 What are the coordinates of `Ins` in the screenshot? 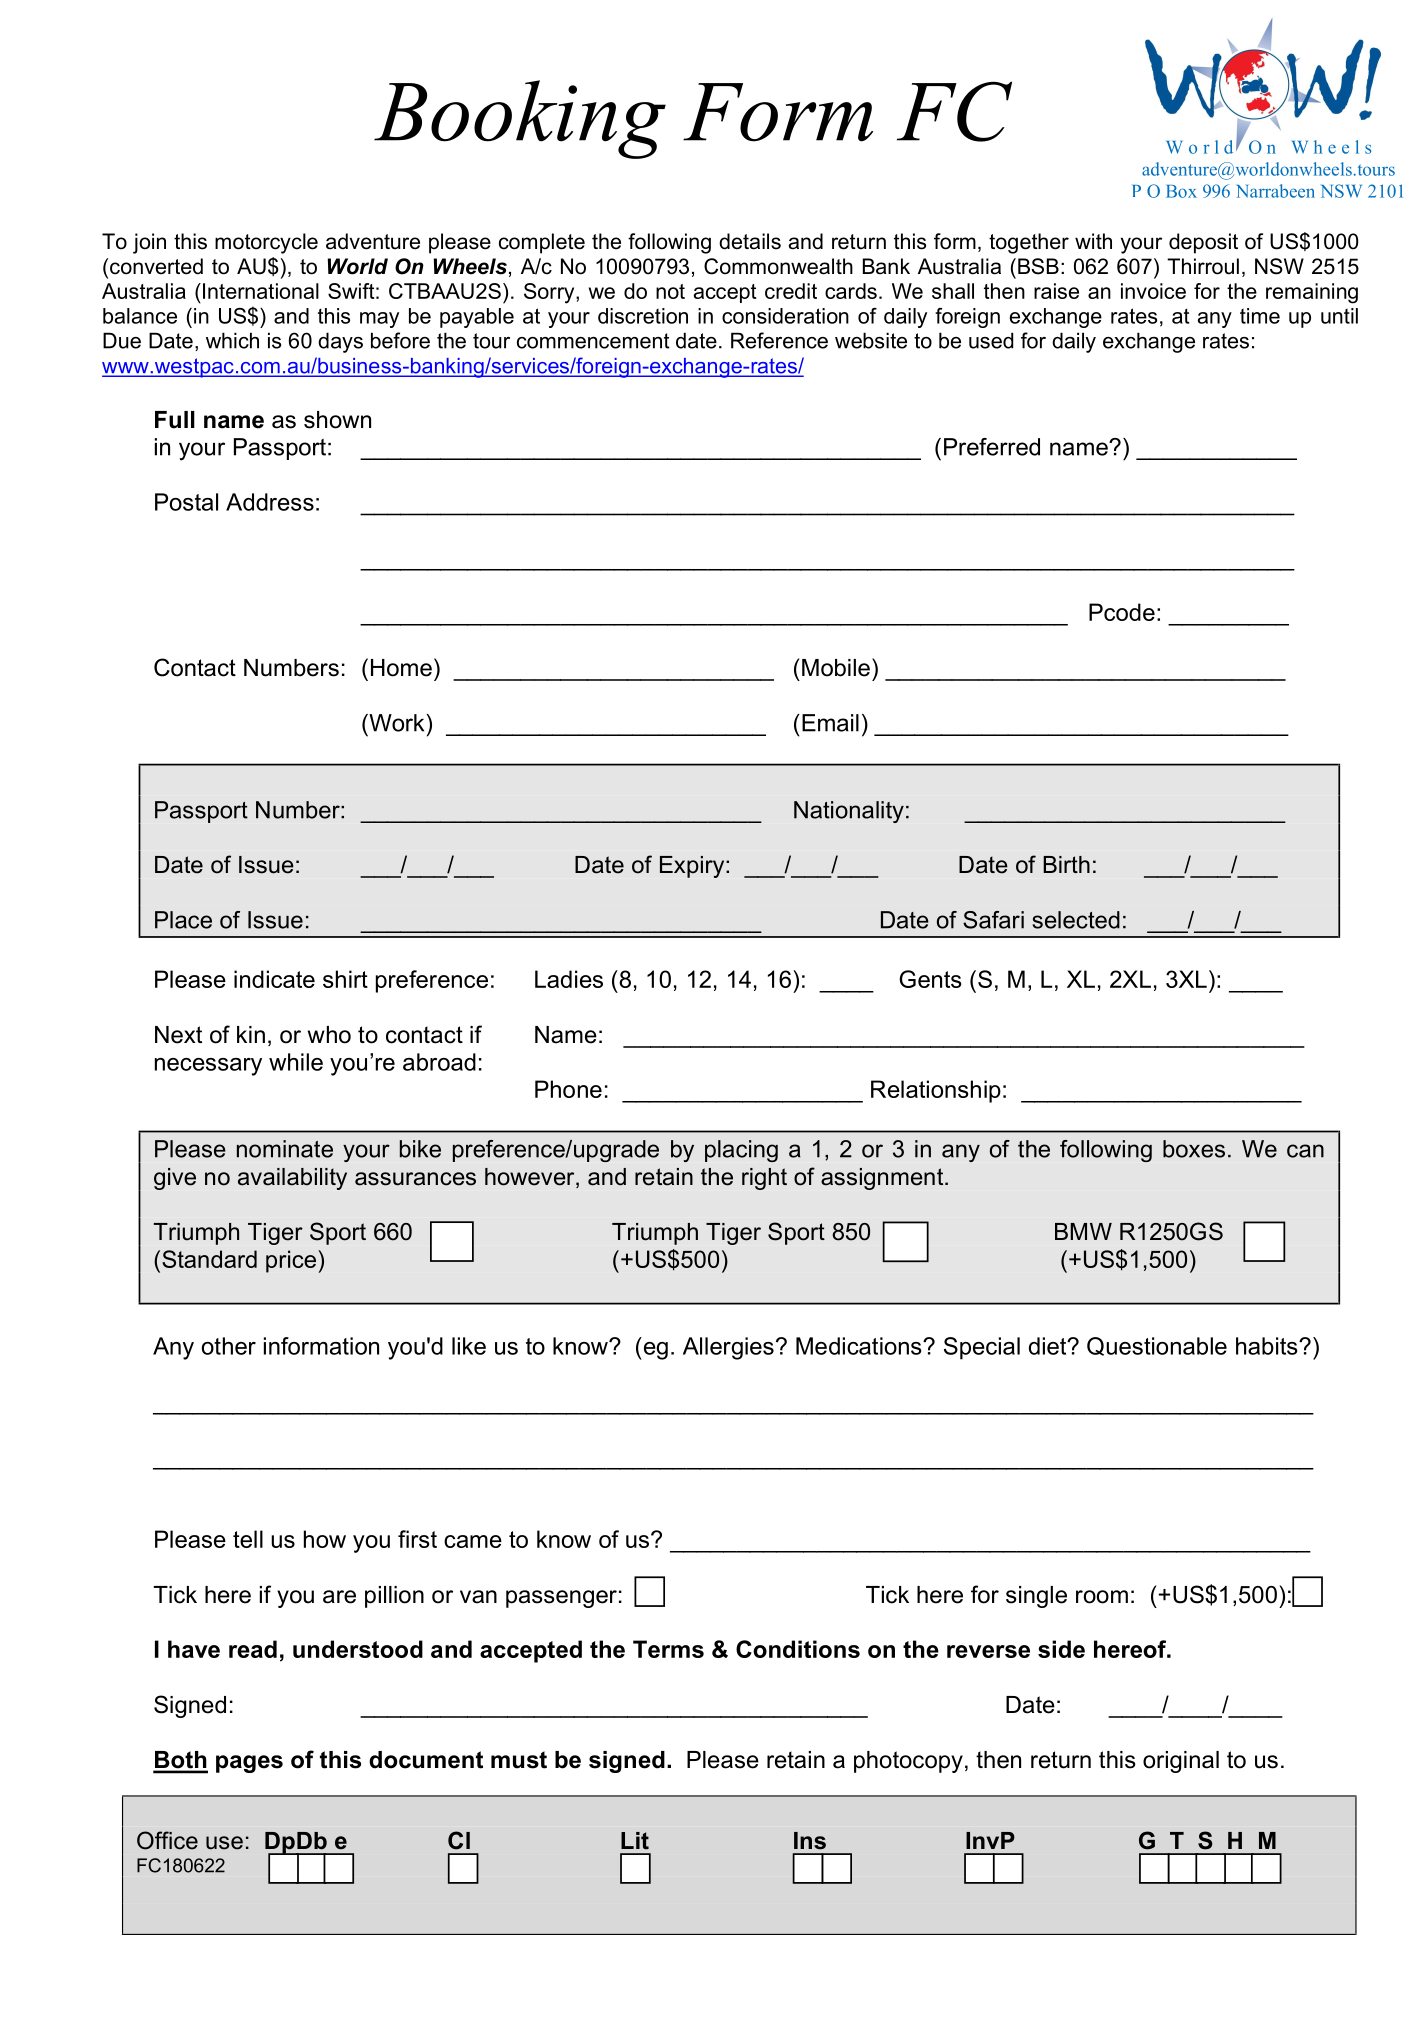 It's located at (810, 1841).
